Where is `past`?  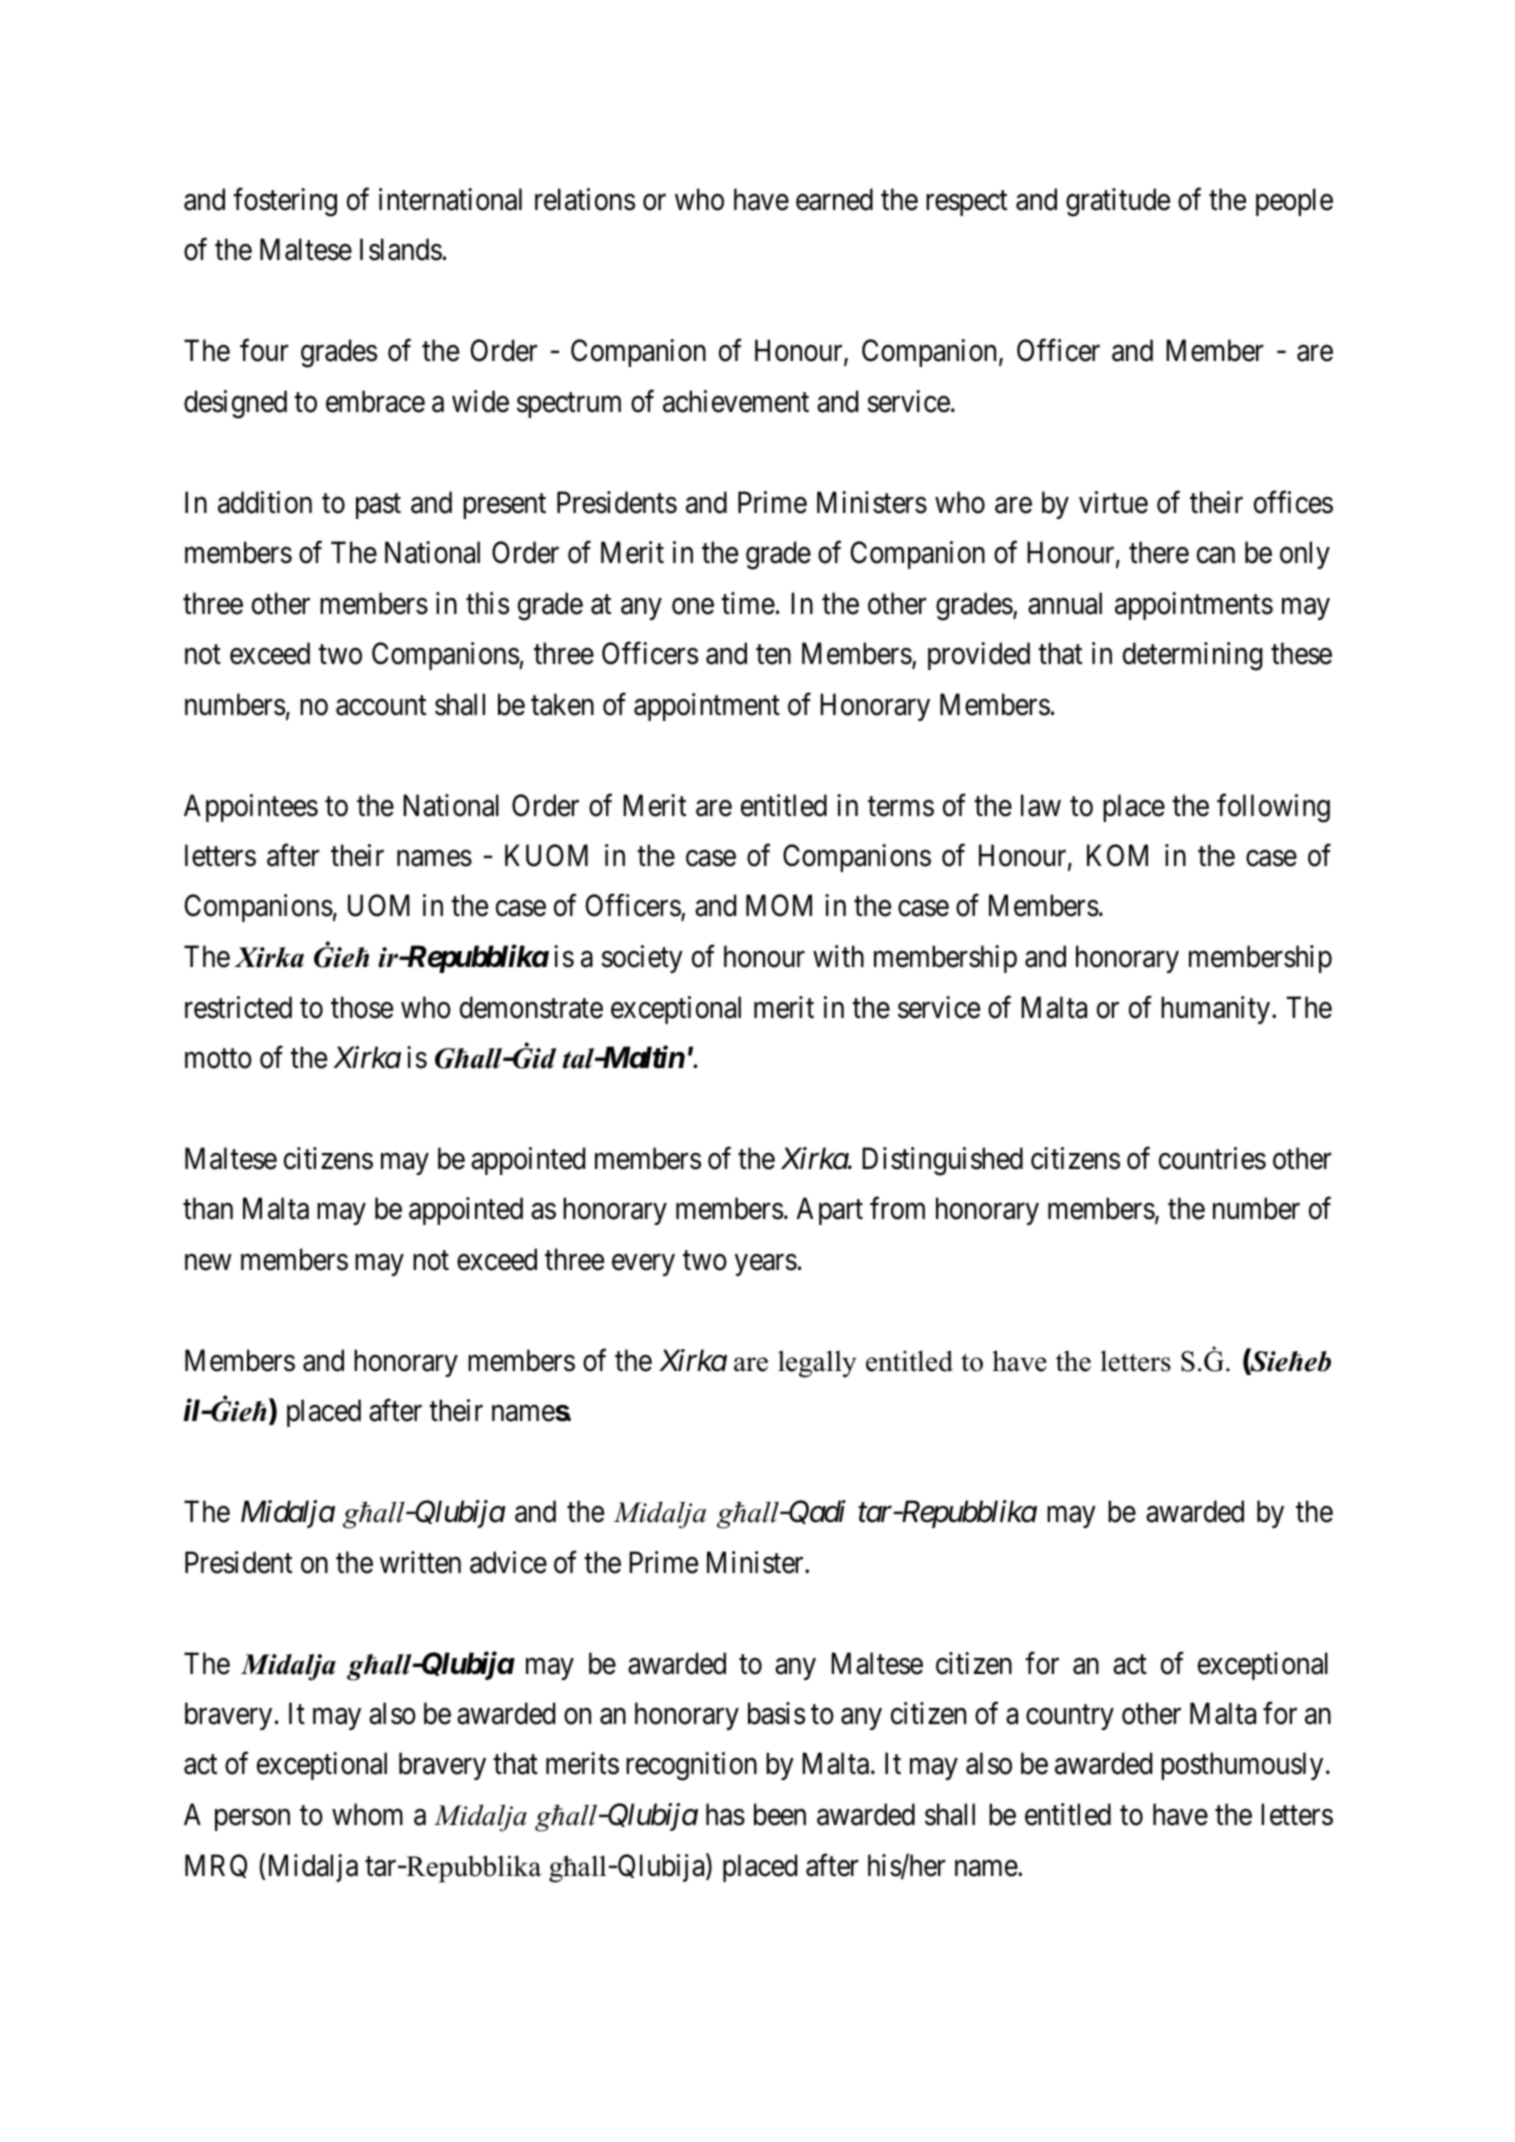 past is located at coordinates (378, 506).
